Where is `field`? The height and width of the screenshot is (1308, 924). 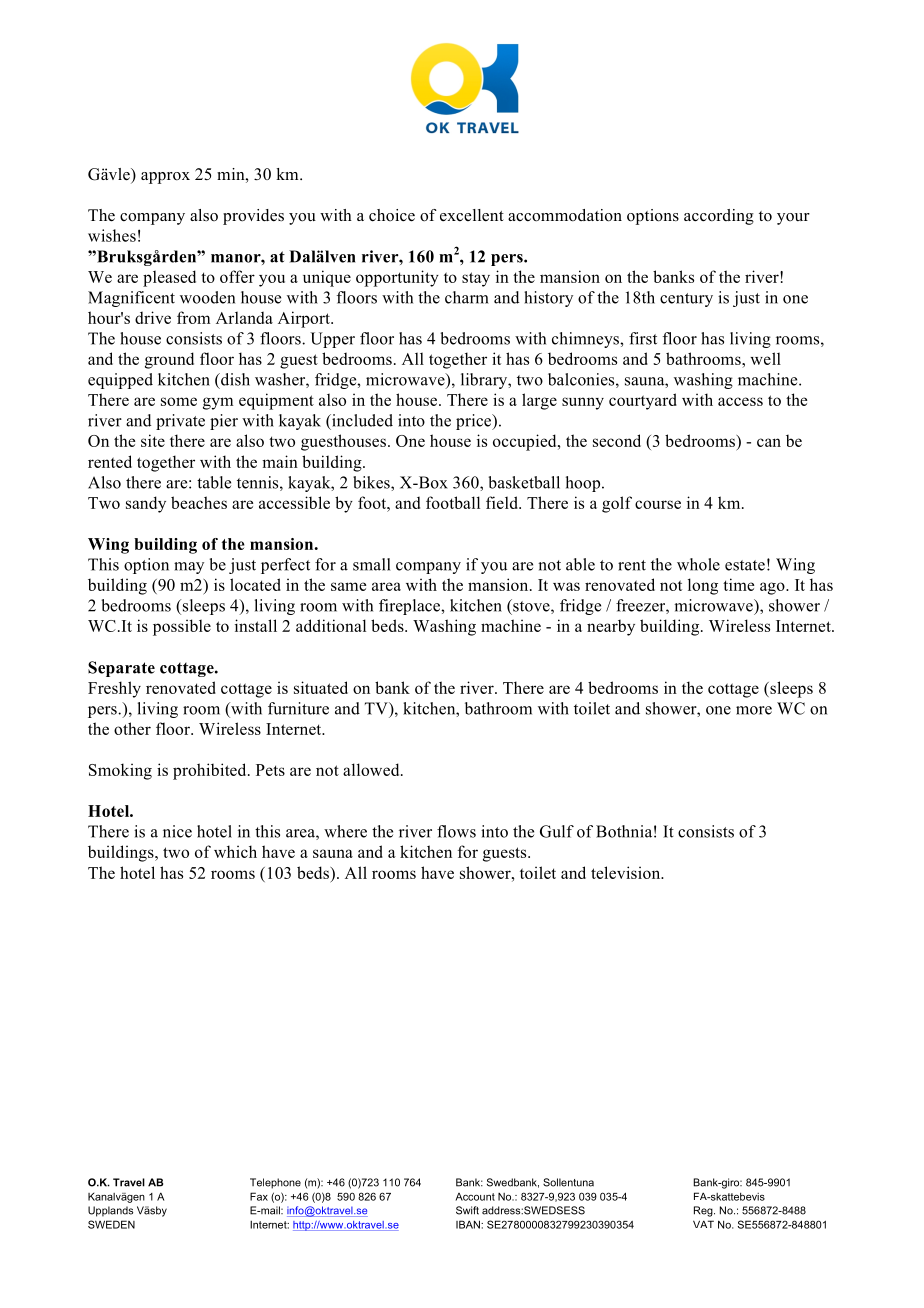
field is located at coordinates (503, 502).
